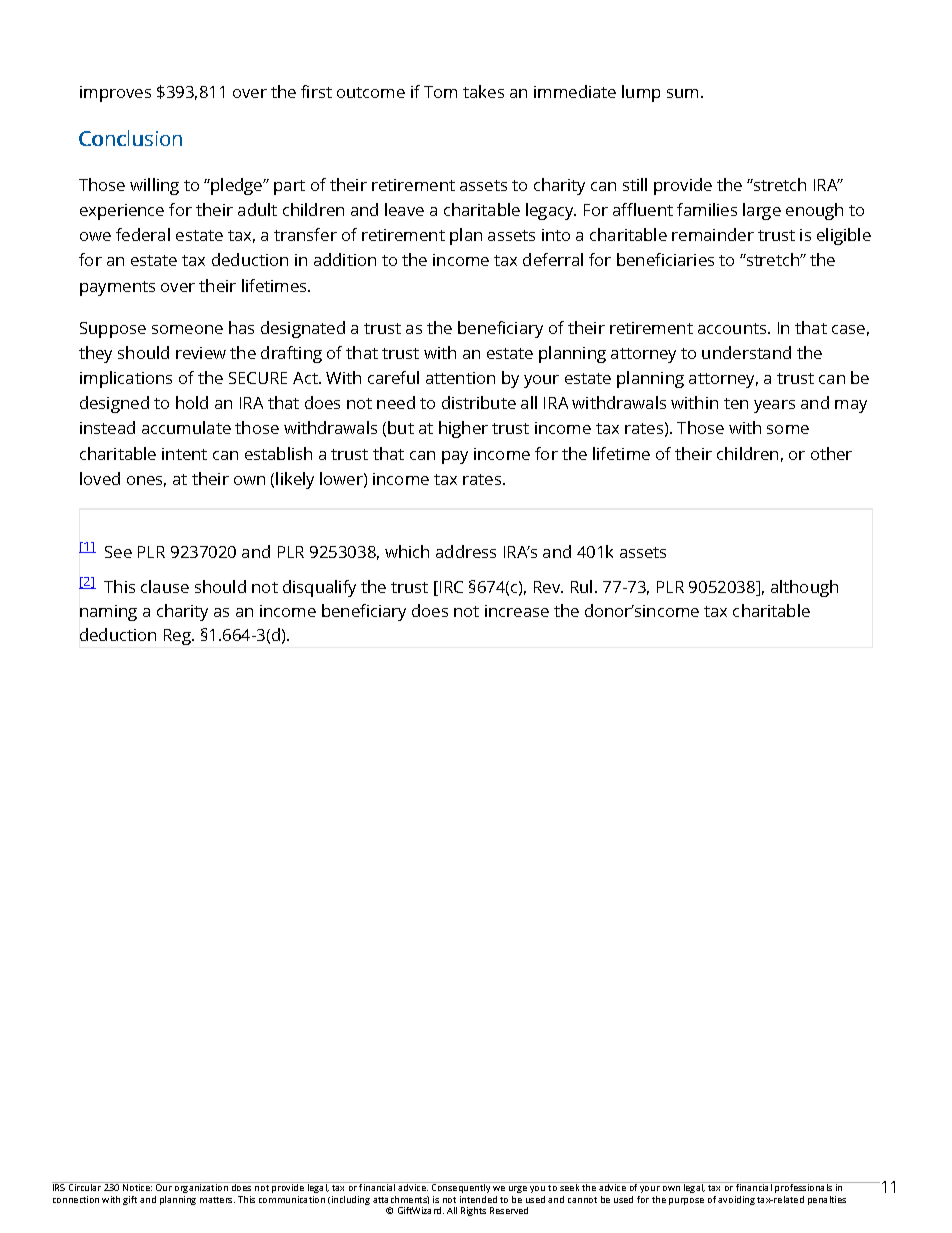 This screenshot has width=952, height=1233. Describe the element at coordinates (201, 1189) in the screenshot. I see `organization` at that location.
